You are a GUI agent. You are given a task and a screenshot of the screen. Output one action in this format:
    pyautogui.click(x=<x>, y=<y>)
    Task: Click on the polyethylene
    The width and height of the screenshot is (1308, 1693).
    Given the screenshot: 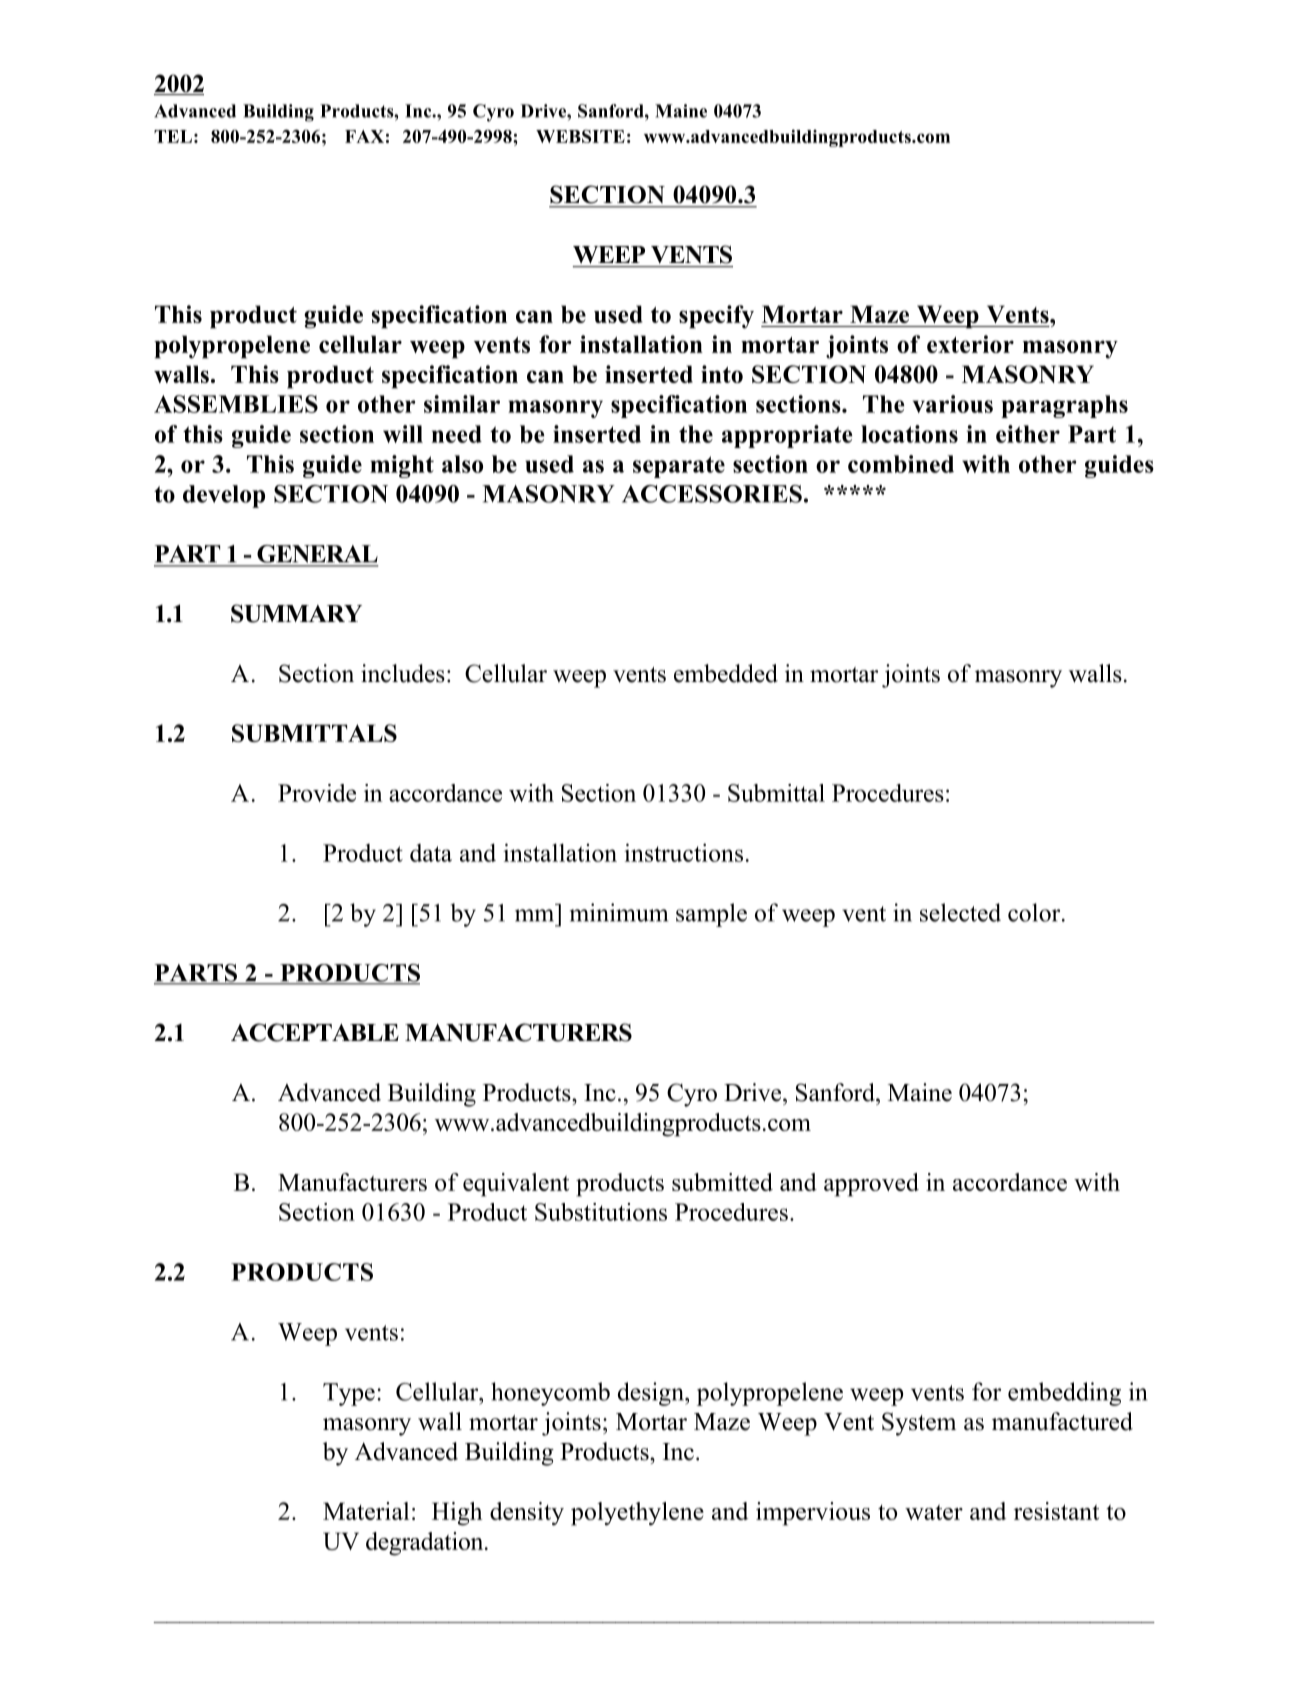 What is the action you would take?
    pyautogui.click(x=637, y=1514)
